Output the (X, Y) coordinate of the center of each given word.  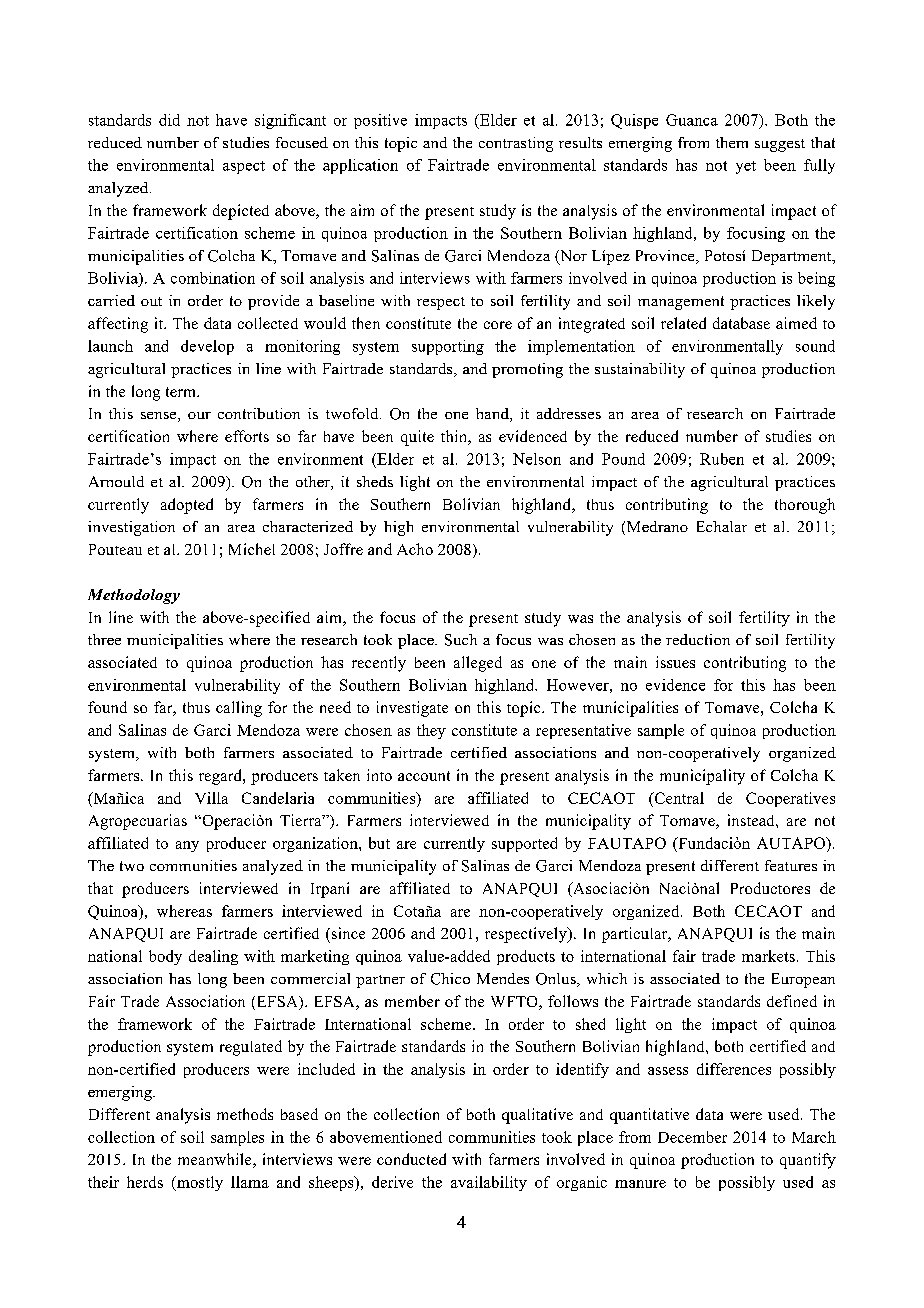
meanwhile (216, 1160)
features (791, 865)
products (526, 957)
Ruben (722, 459)
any (187, 846)
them (732, 142)
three (104, 639)
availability (489, 1183)
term (182, 392)
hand (493, 415)
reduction (698, 639)
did (169, 120)
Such (461, 640)
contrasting (516, 144)
